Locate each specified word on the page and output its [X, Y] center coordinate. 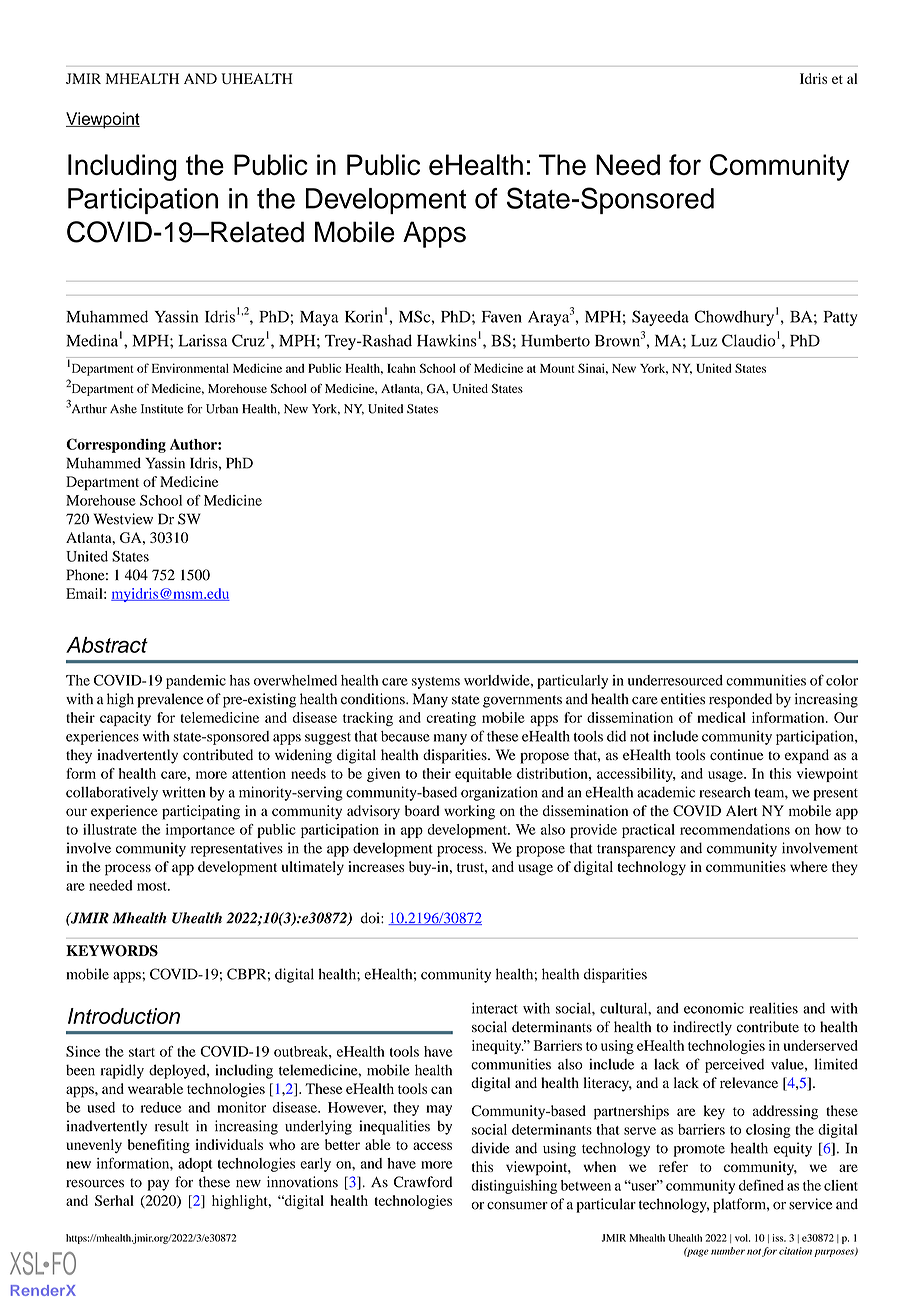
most [153, 886]
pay [158, 1185]
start [142, 1052]
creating [451, 719]
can [441, 1090]
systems [436, 683]
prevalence [170, 700]
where [808, 866]
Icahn [401, 368]
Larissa [203, 340]
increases [376, 866]
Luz [704, 341]
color [842, 680]
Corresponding [116, 445]
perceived [734, 1065]
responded [740, 700]
